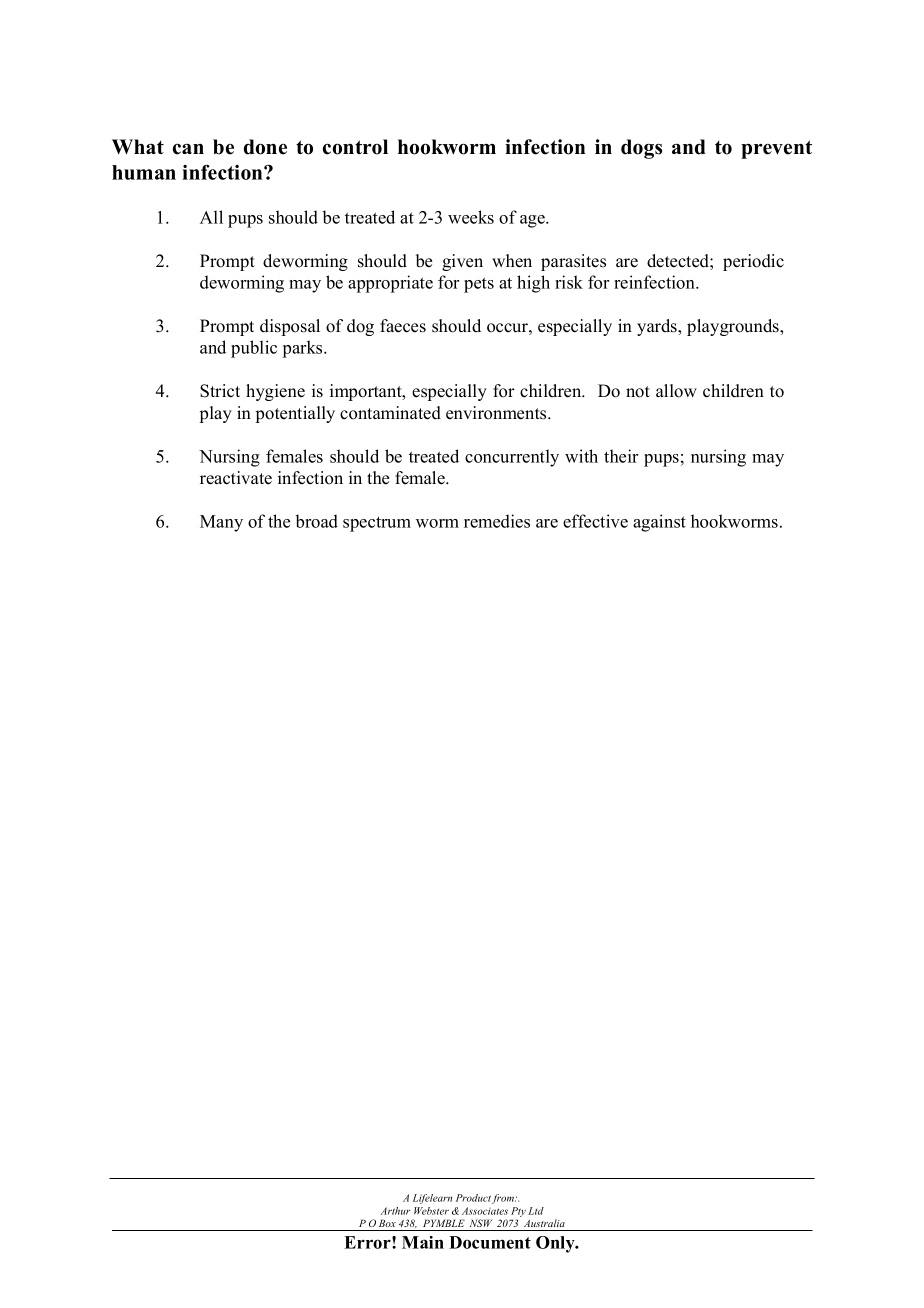 The image size is (924, 1308). Describe the element at coordinates (387, 1223) in the document. I see `Box` at that location.
